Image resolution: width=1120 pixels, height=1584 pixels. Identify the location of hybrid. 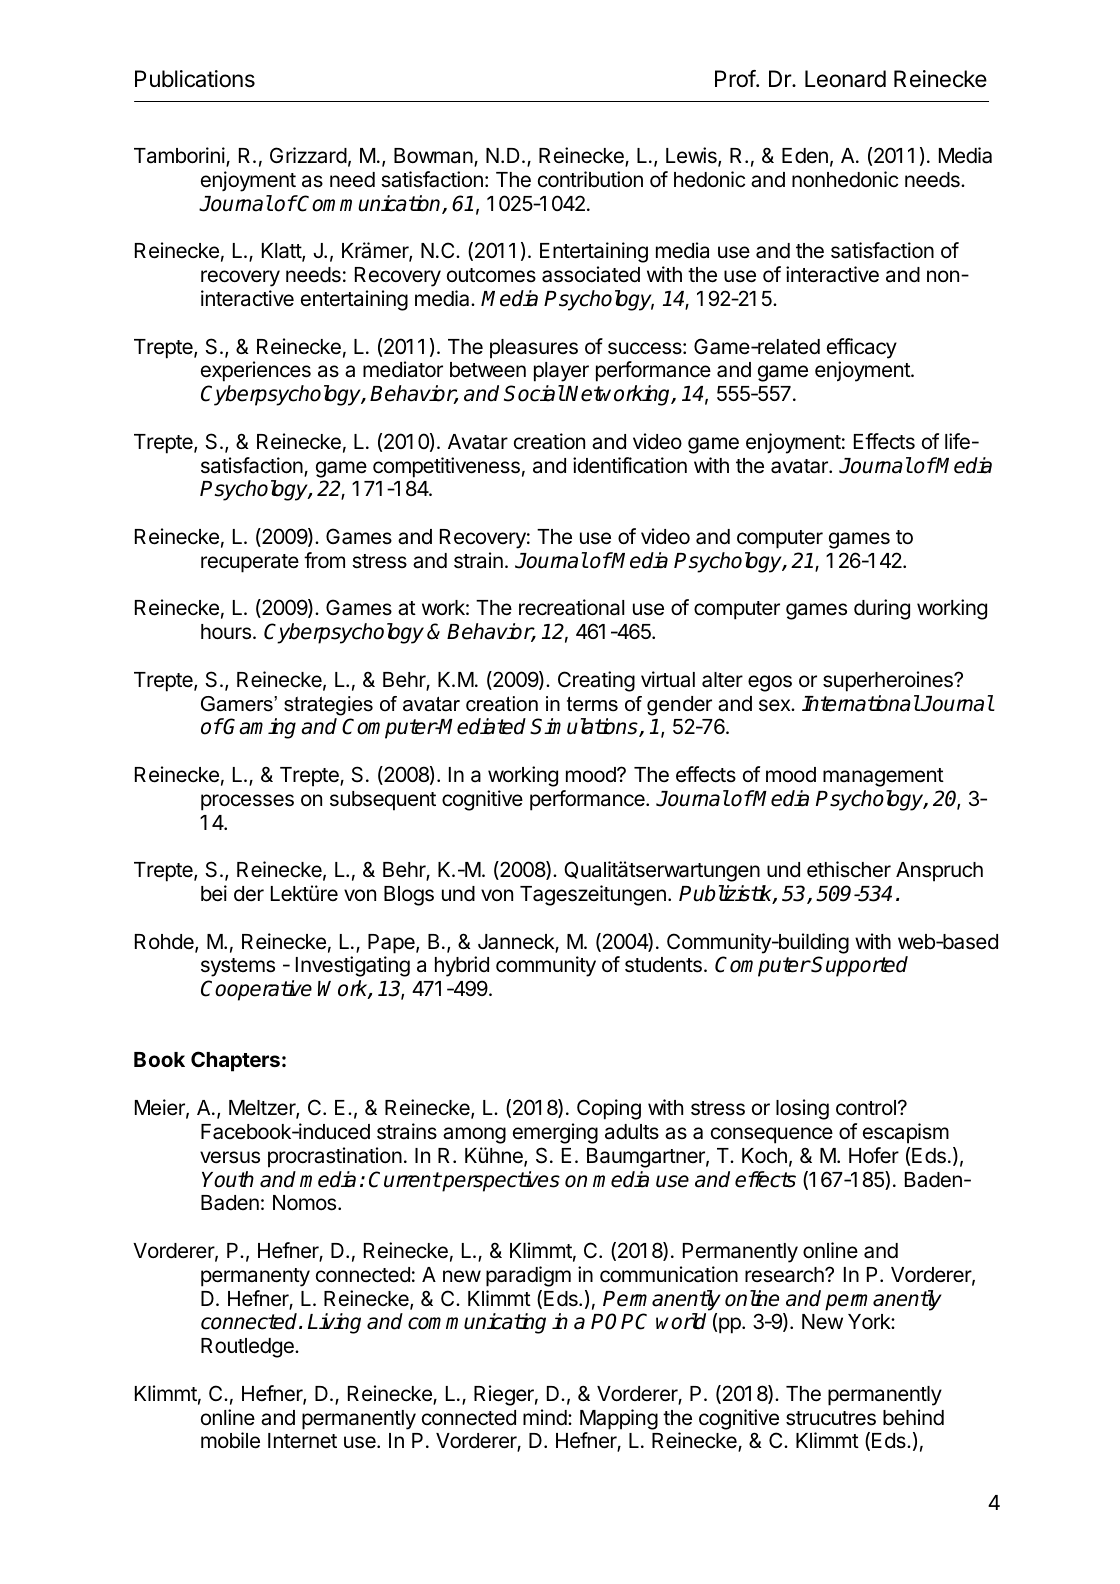
(462, 966).
